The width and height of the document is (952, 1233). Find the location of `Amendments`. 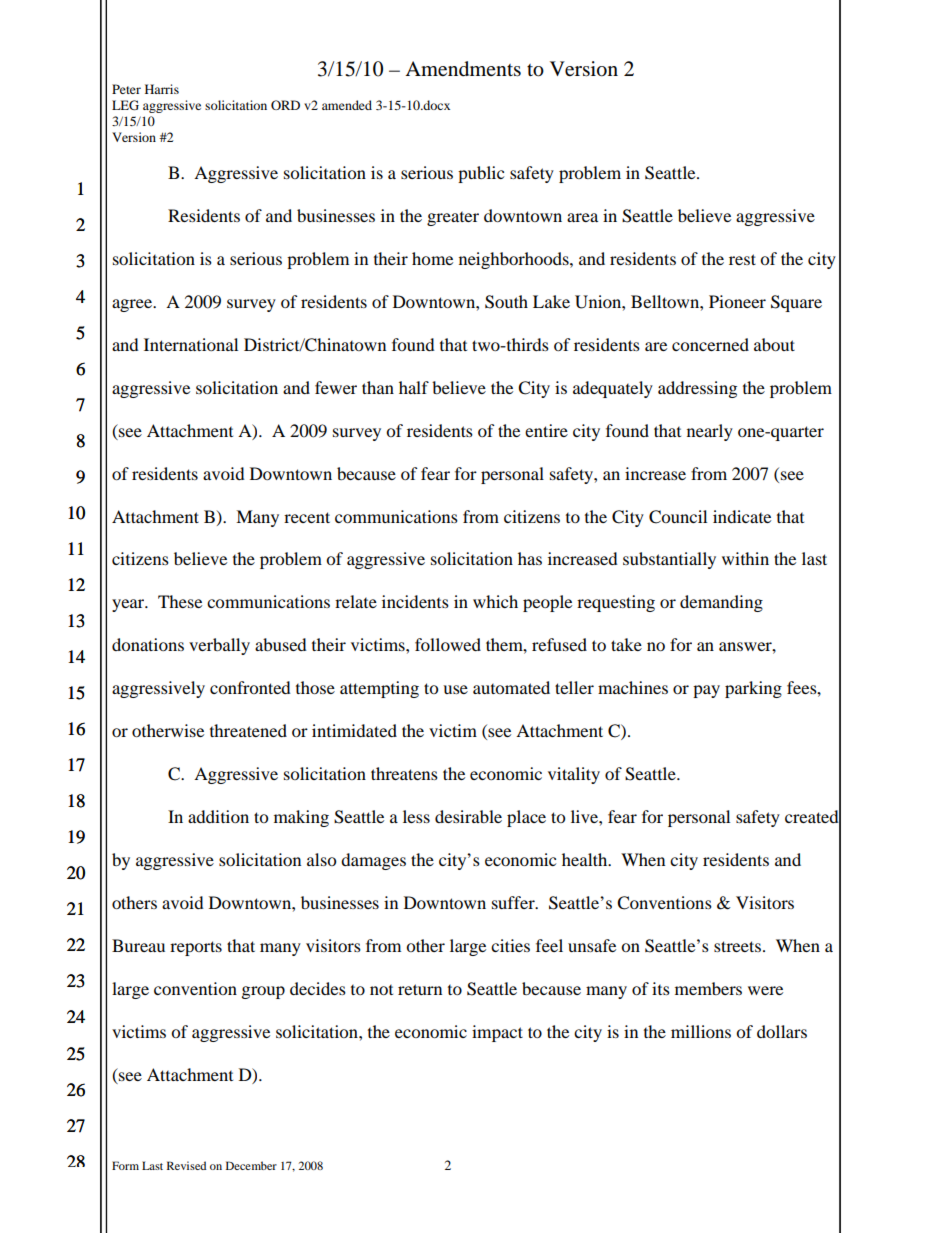

Amendments is located at coordinates (463, 69).
